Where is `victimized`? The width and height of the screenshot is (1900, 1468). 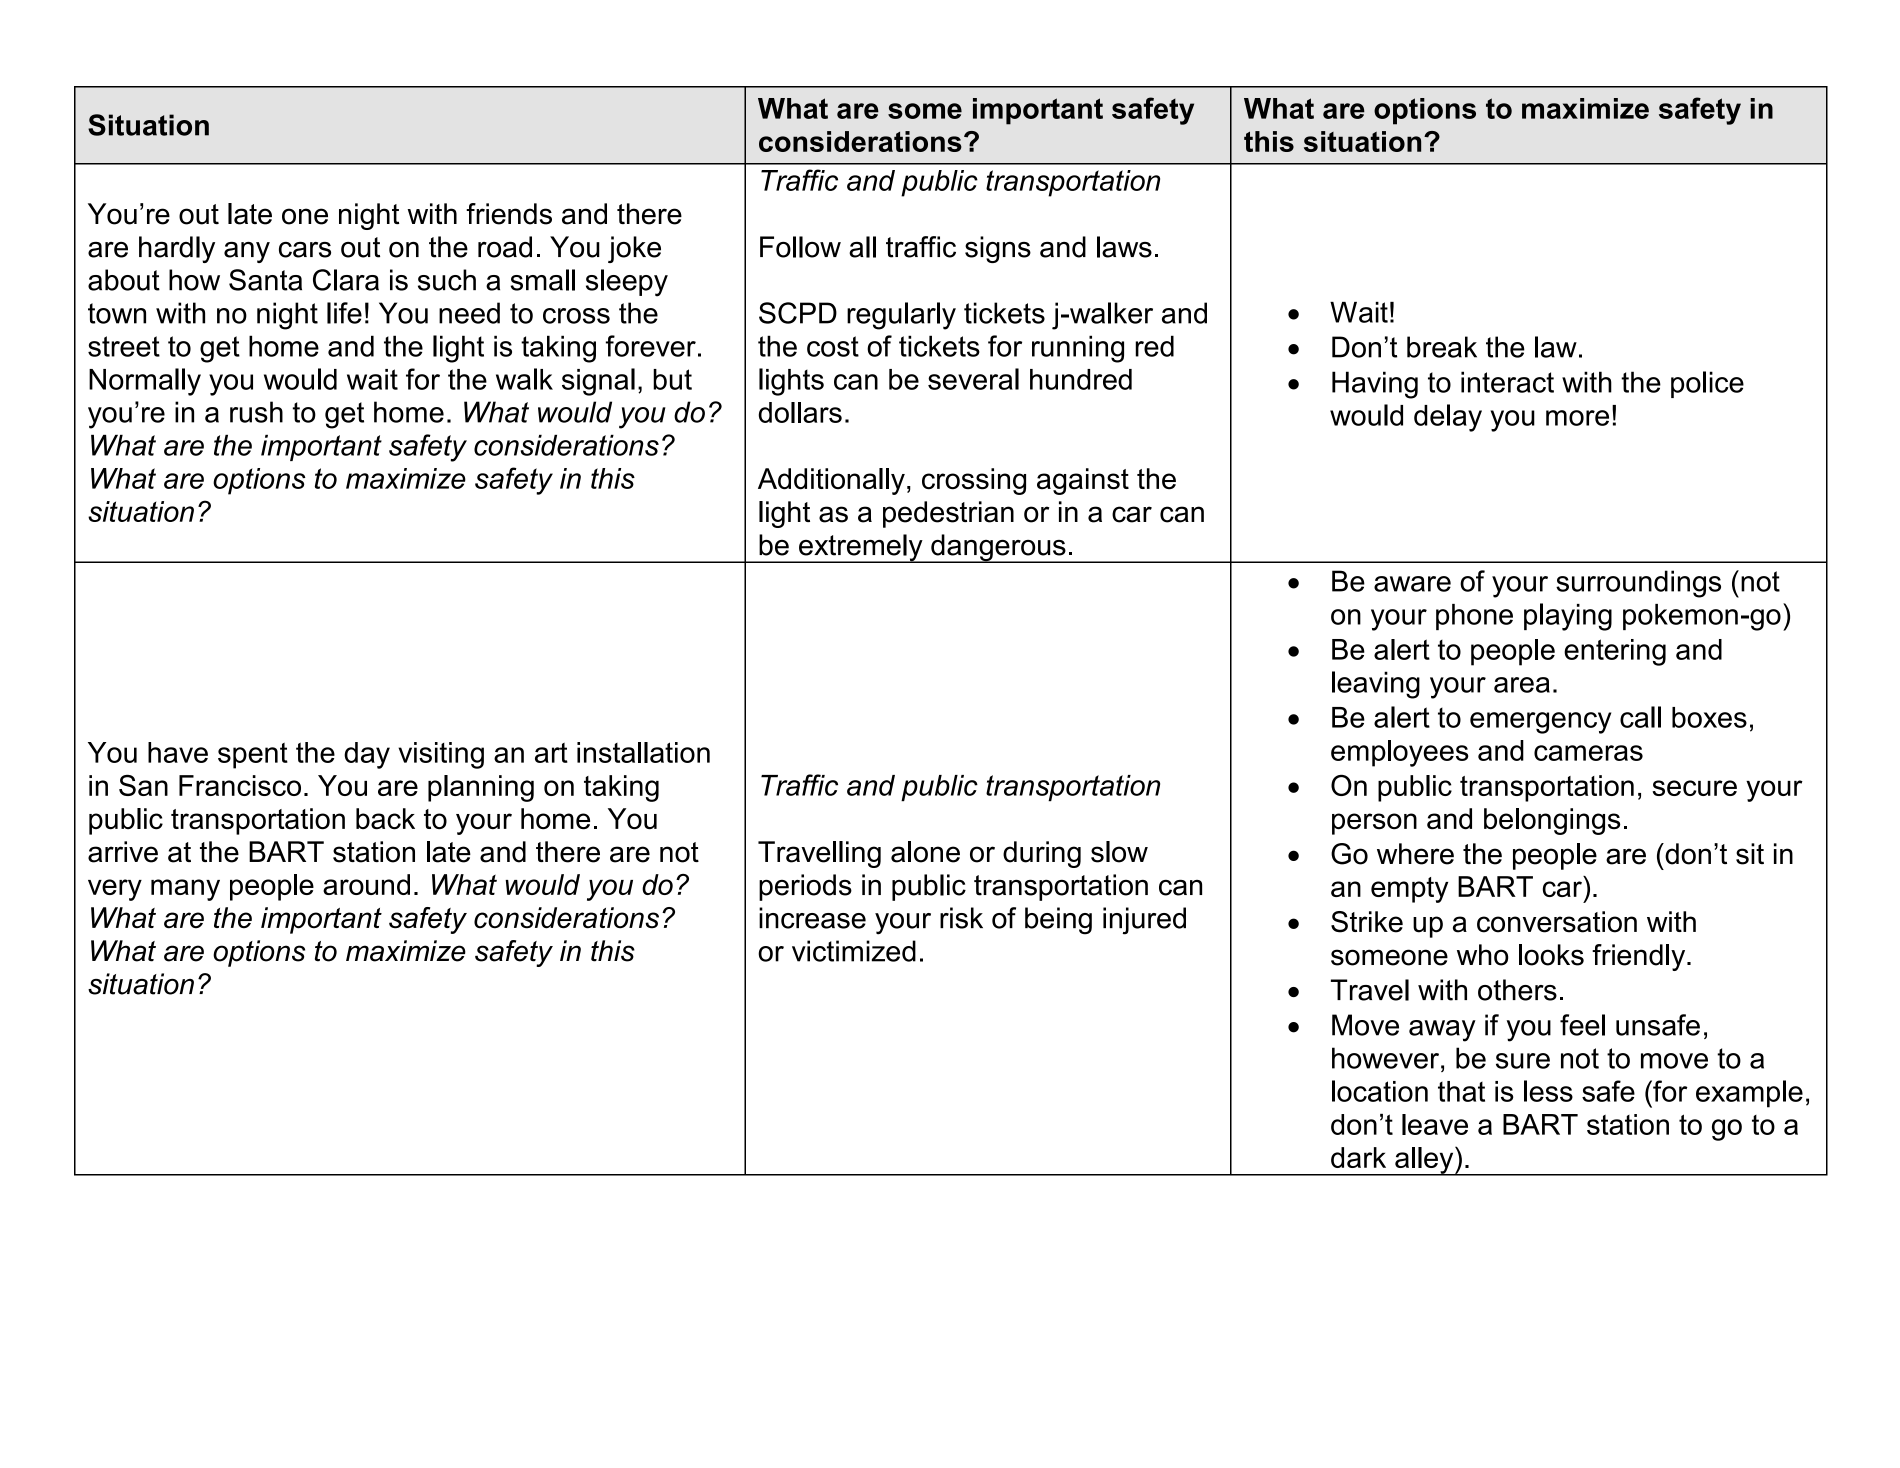 victimized is located at coordinates (854, 951).
